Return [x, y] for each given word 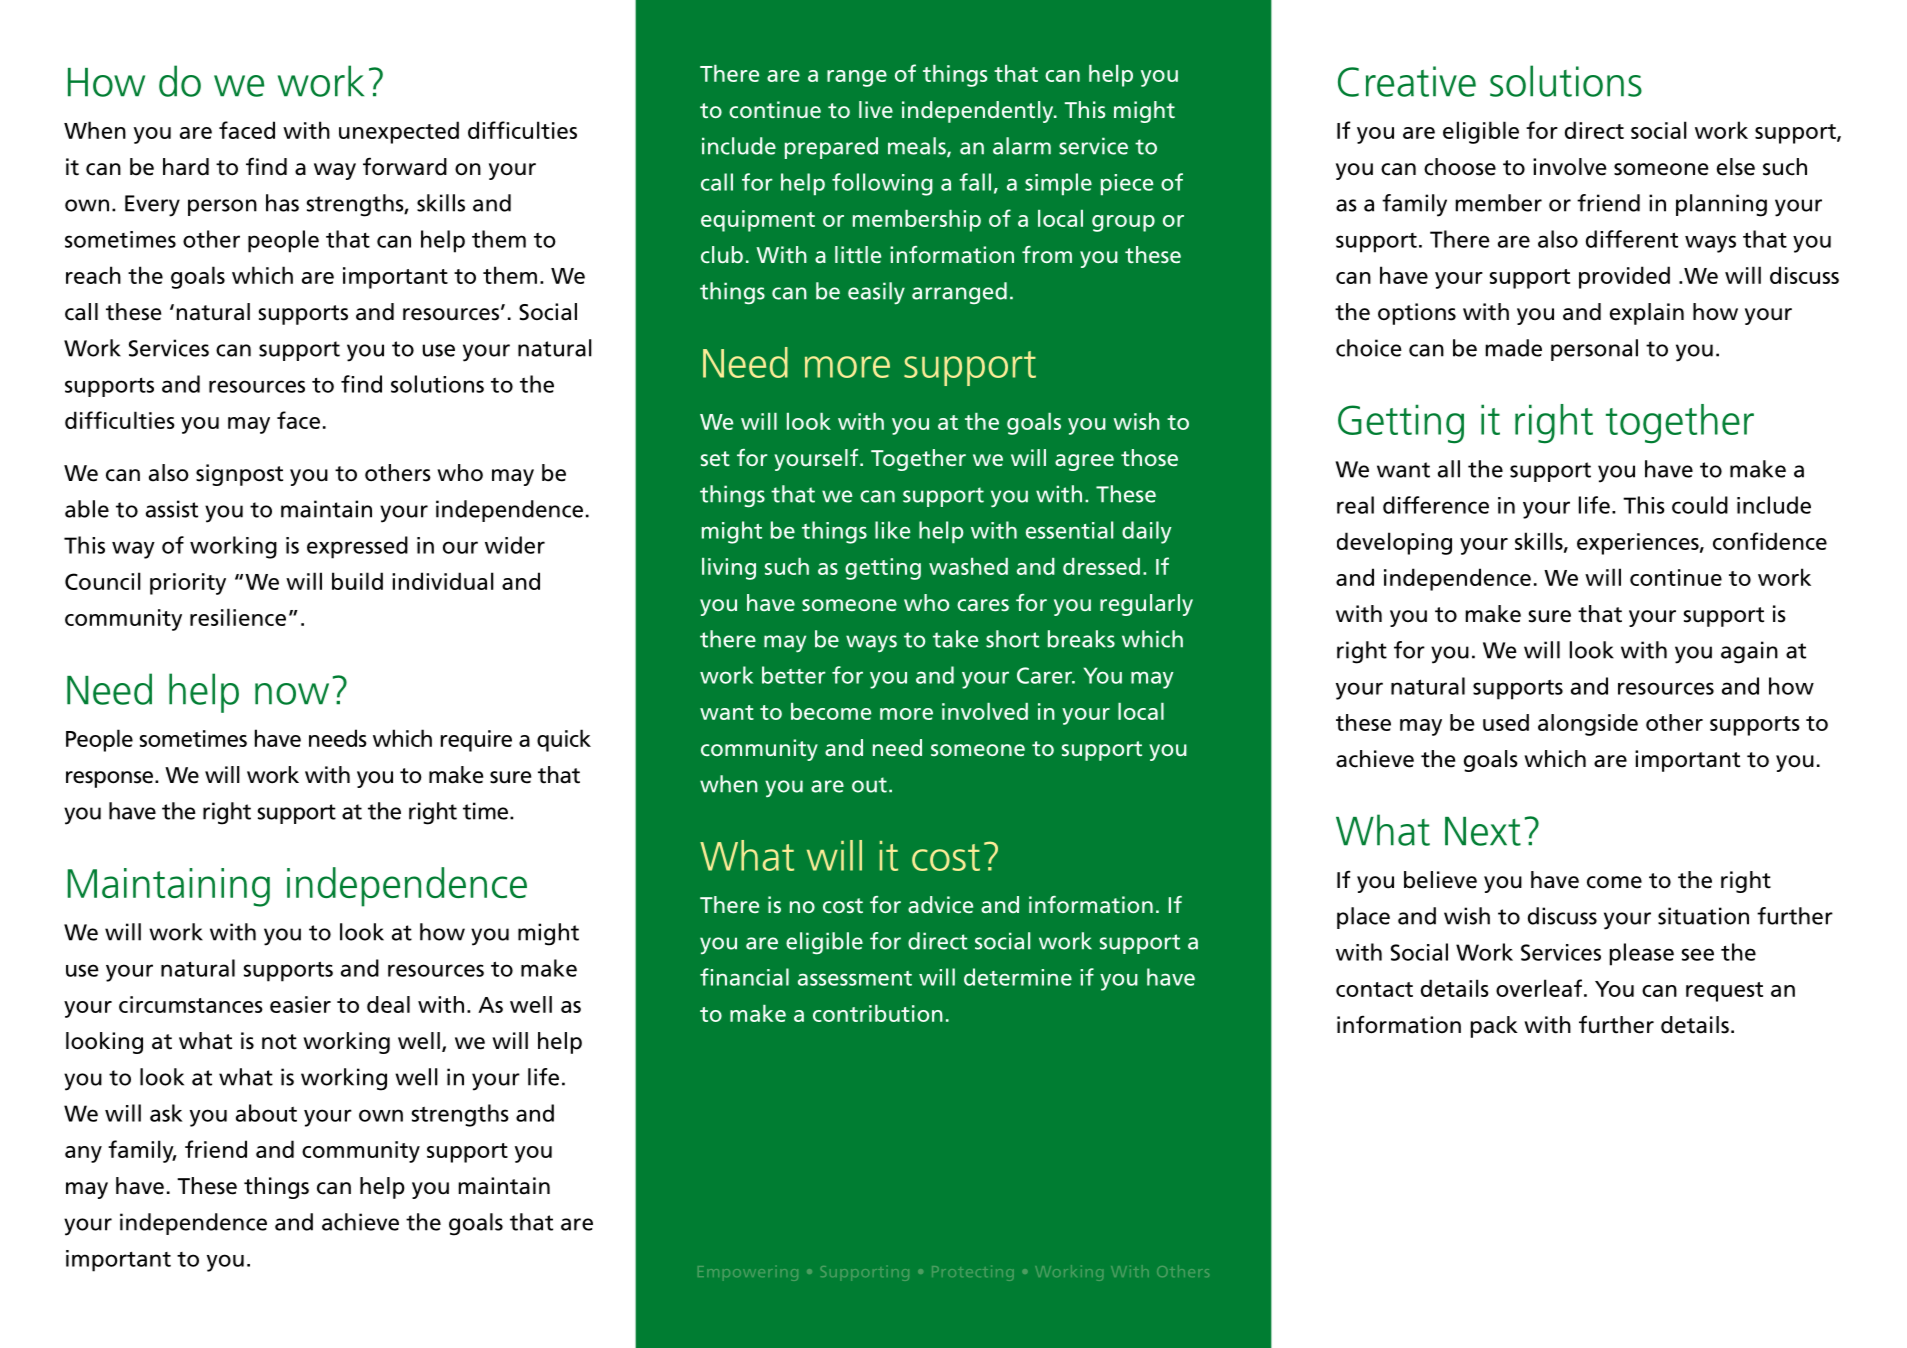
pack [1494, 1027]
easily [876, 293]
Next [1483, 831]
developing [1394, 543]
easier [300, 1004]
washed [968, 566]
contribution [878, 1013]
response [111, 779]
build [357, 581]
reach [93, 275]
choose [1460, 167]
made [1513, 348]
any [83, 1154]
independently [979, 112]
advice [940, 904]
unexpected [399, 132]
